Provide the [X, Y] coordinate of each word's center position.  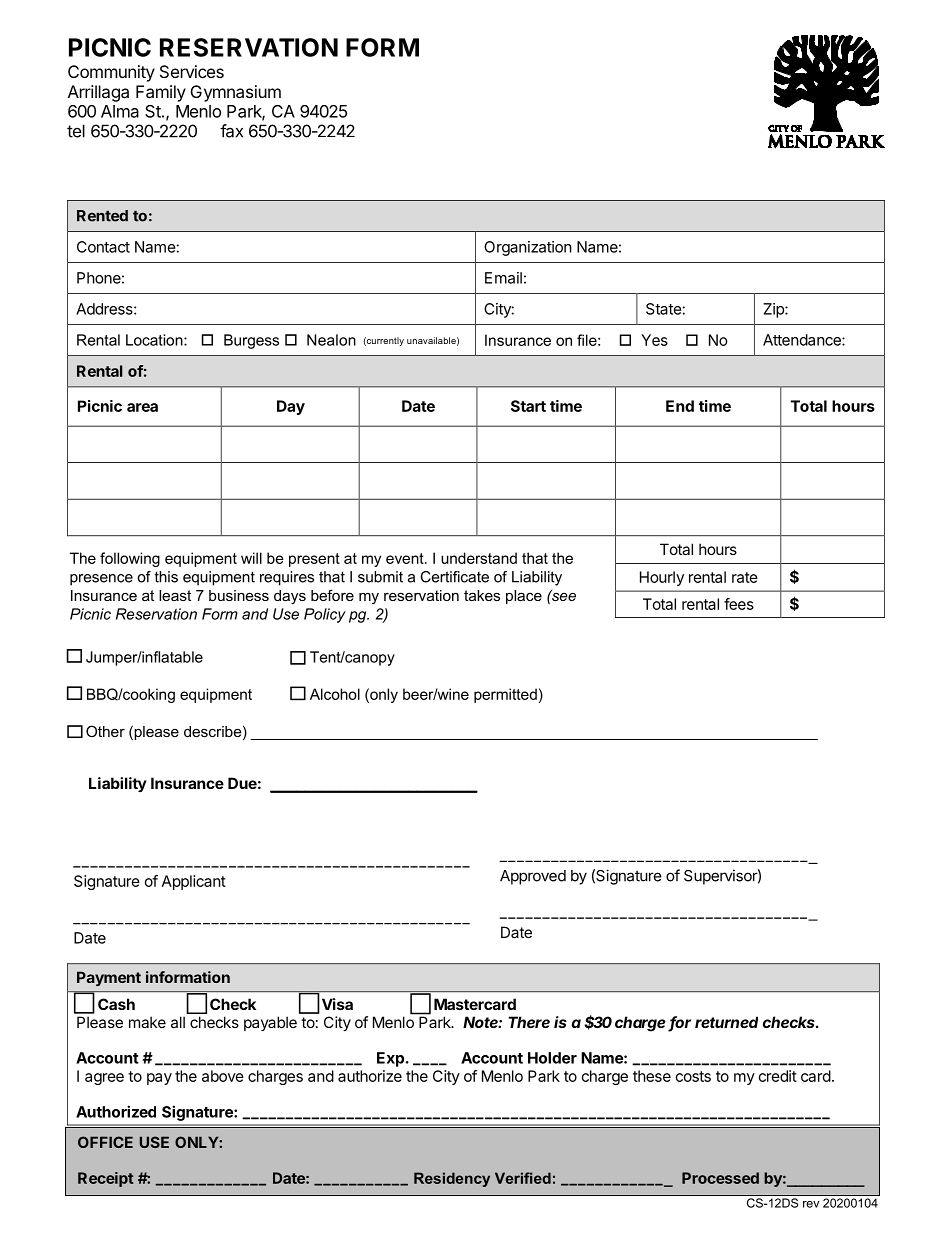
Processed [720, 1178]
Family [161, 93]
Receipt [105, 1179]
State [664, 309]
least [175, 595]
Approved [533, 877]
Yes [654, 340]
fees [739, 604]
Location [155, 340]
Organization [528, 248]
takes [482, 595]
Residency [452, 1179]
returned [726, 1022]
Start [528, 406]
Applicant [194, 882]
